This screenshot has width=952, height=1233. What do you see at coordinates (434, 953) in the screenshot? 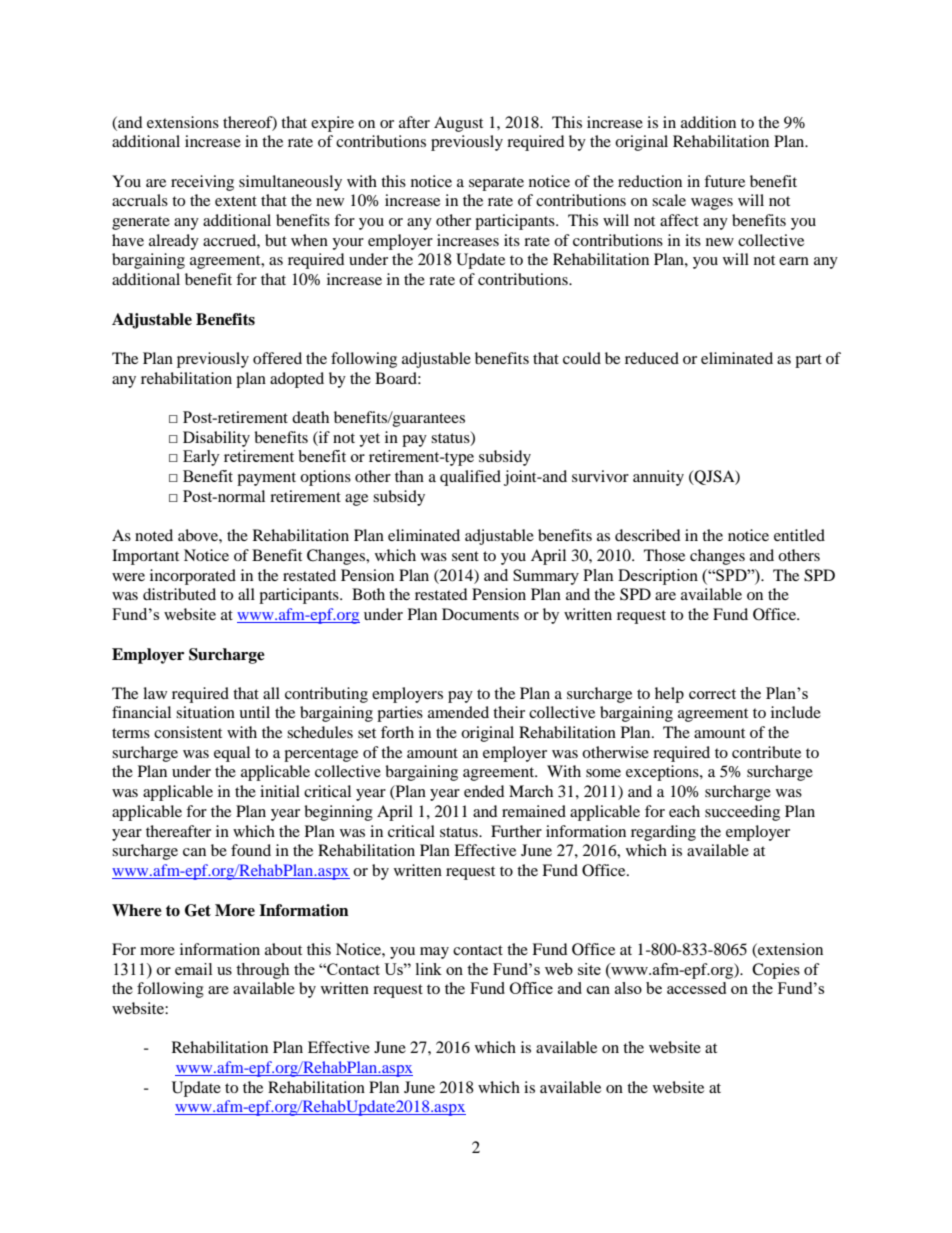
I see `may` at bounding box center [434, 953].
